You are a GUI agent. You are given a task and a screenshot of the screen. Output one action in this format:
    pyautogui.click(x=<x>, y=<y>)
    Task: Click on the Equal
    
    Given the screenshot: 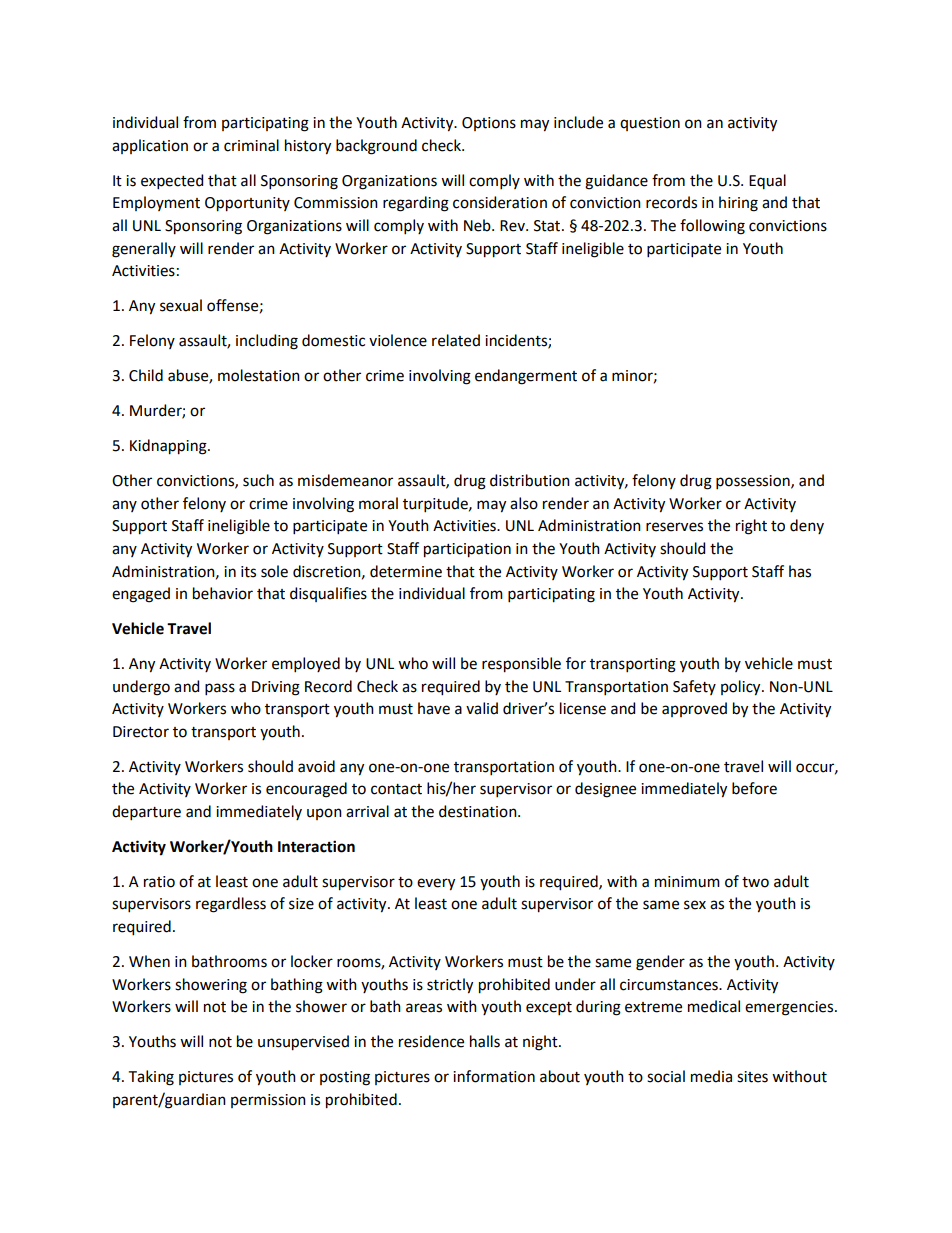 What is the action you would take?
    pyautogui.click(x=767, y=181)
